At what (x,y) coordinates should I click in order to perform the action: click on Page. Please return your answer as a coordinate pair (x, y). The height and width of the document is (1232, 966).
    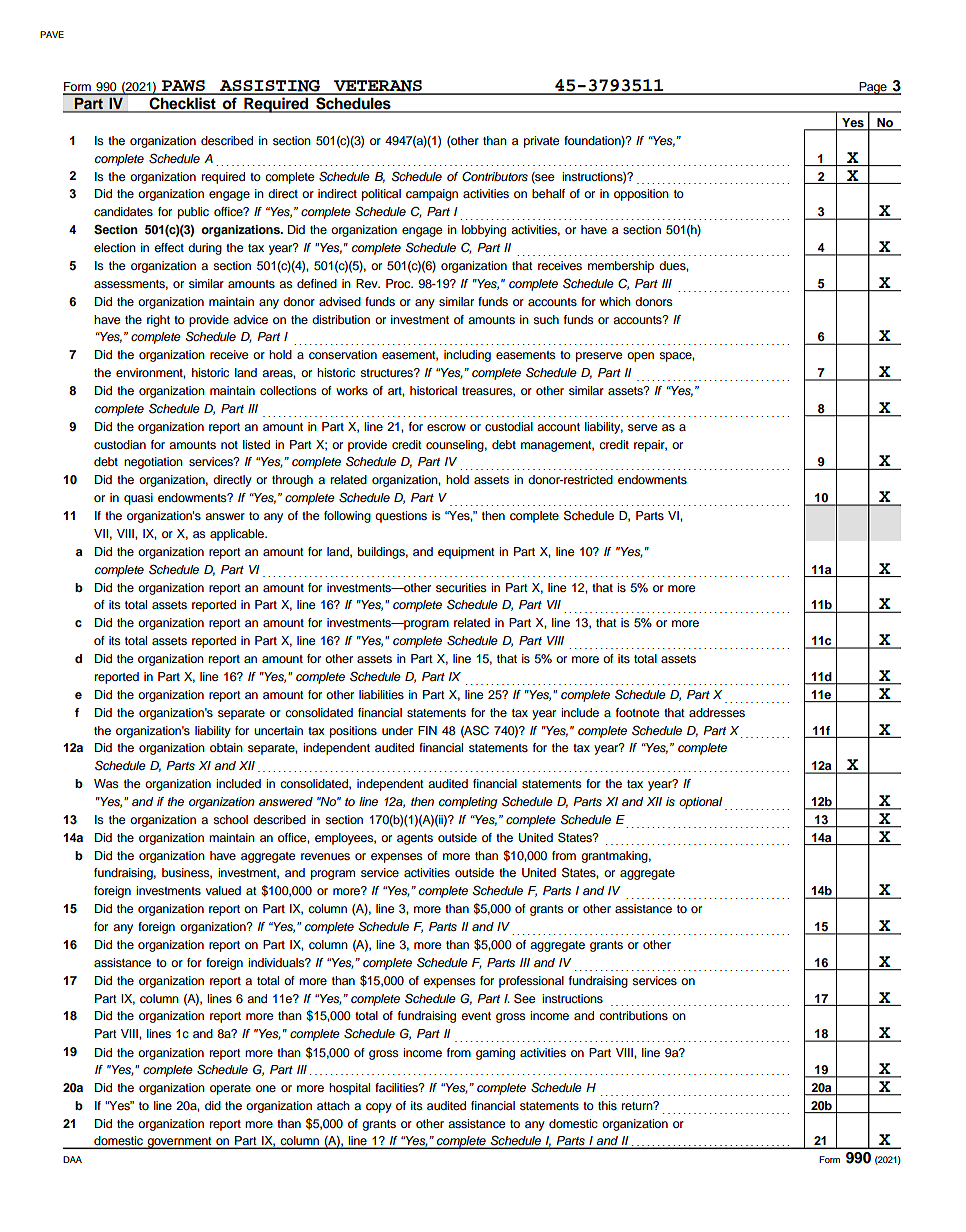
    Looking at the image, I should click on (873, 88).
